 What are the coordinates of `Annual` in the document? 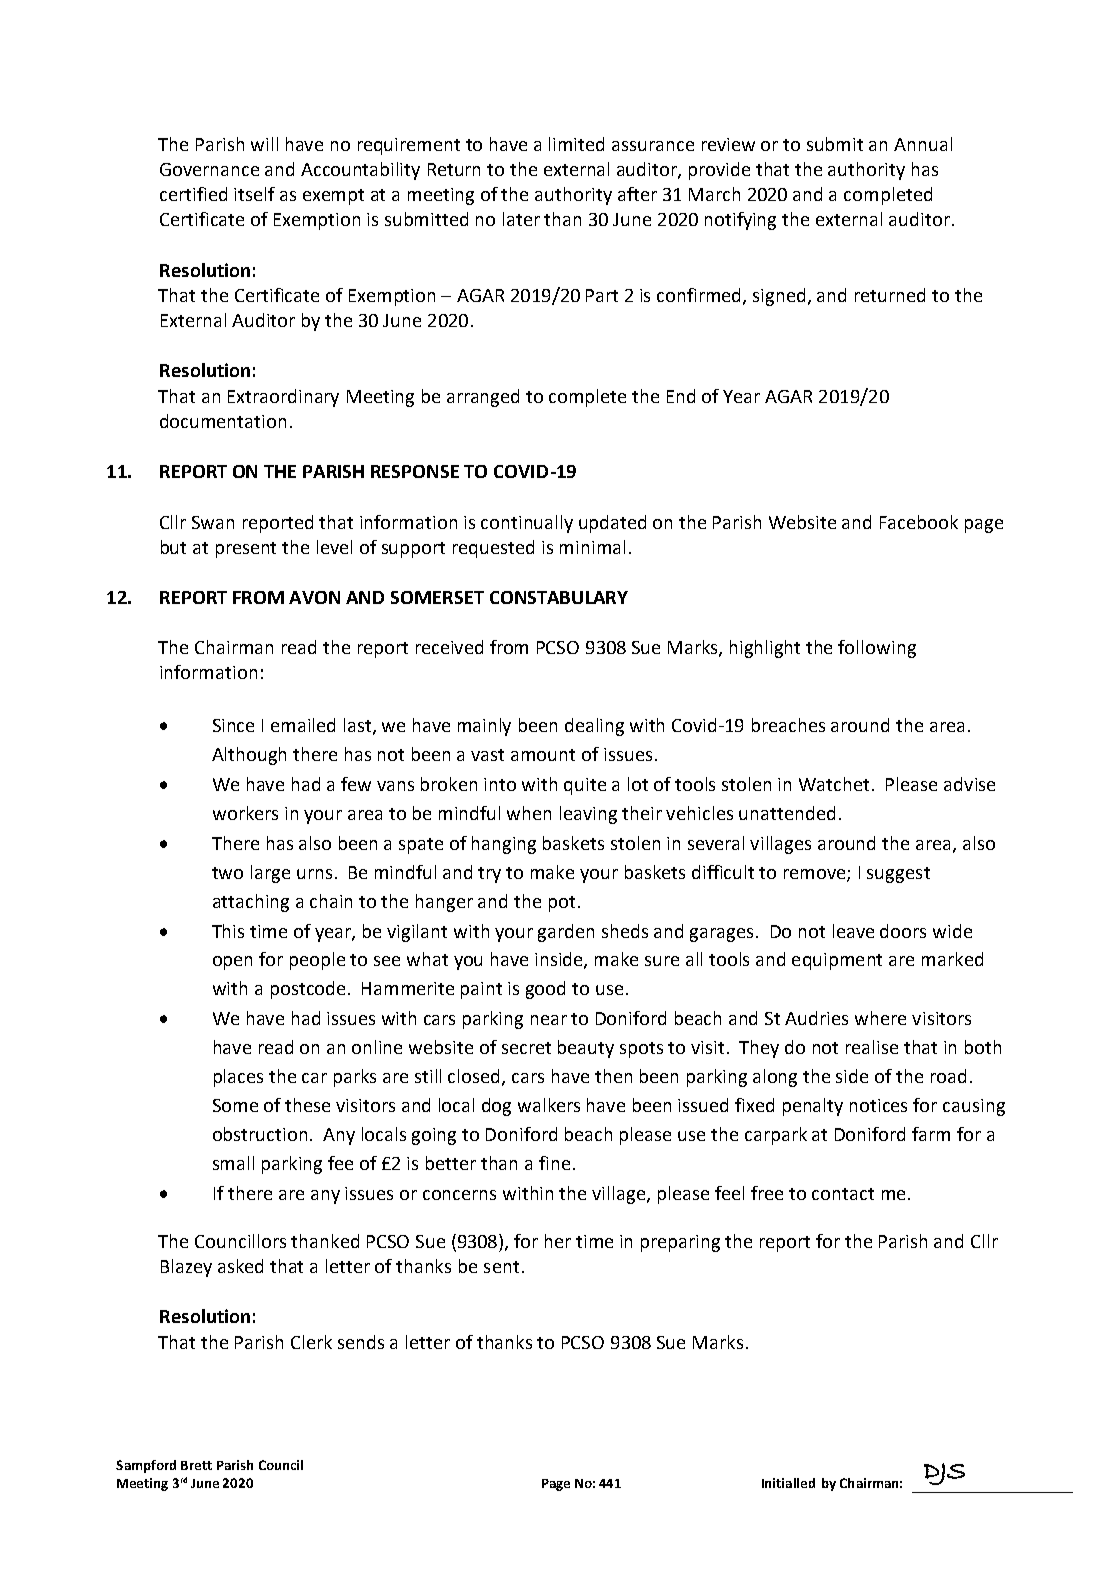 It's located at (923, 144).
